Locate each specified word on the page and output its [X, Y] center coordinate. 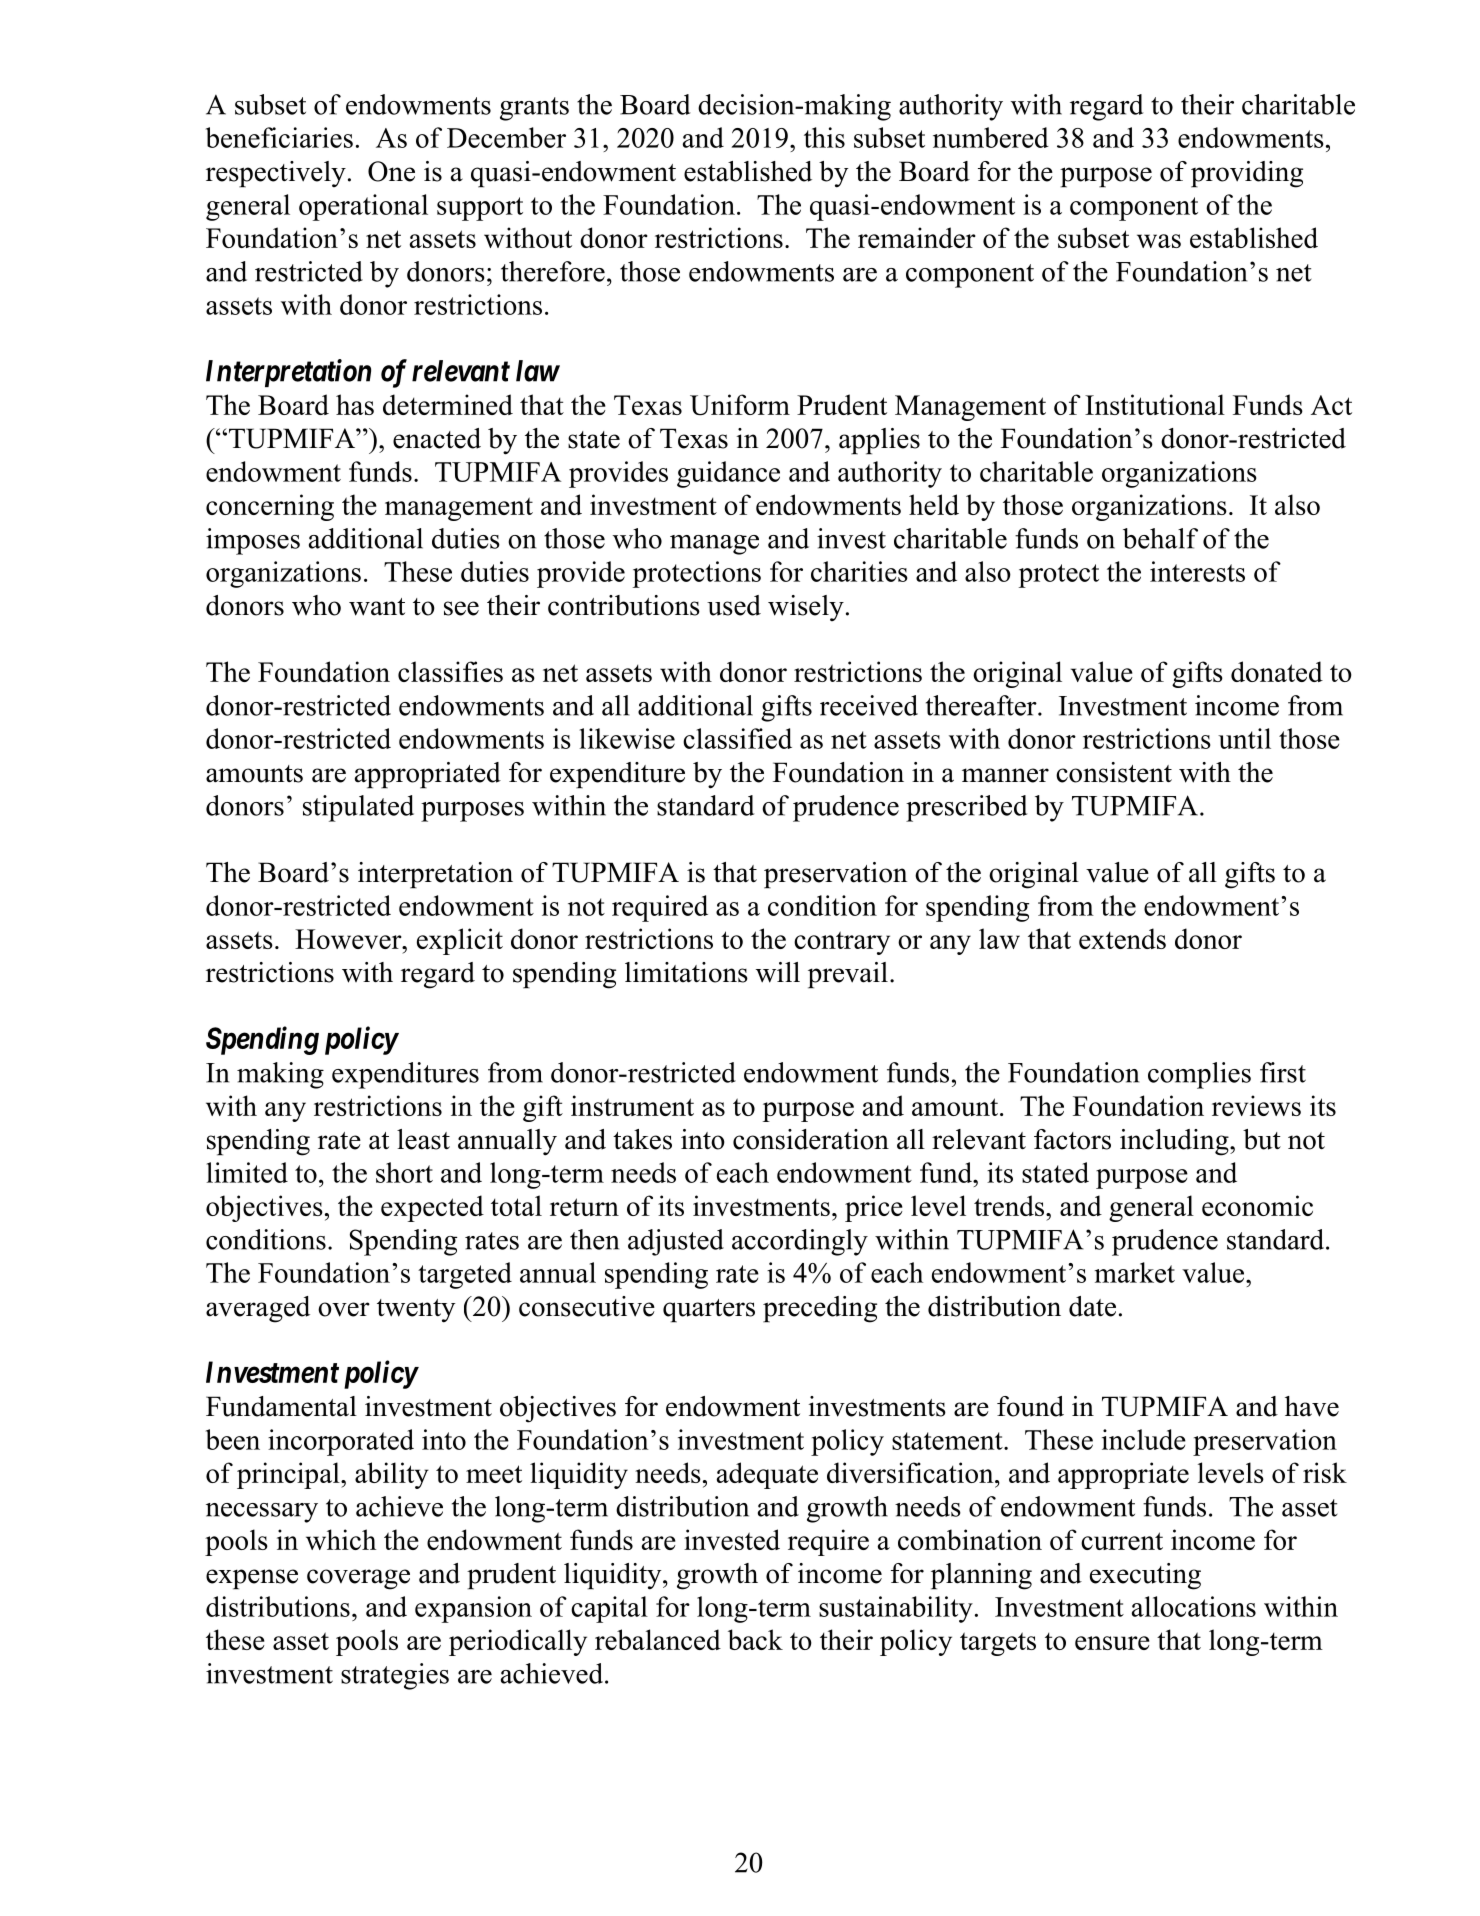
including [1175, 1142]
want [377, 607]
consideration [811, 1139]
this [824, 137]
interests [1197, 571]
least [423, 1139]
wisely [806, 608]
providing [1247, 174]
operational [363, 207]
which [341, 1539]
